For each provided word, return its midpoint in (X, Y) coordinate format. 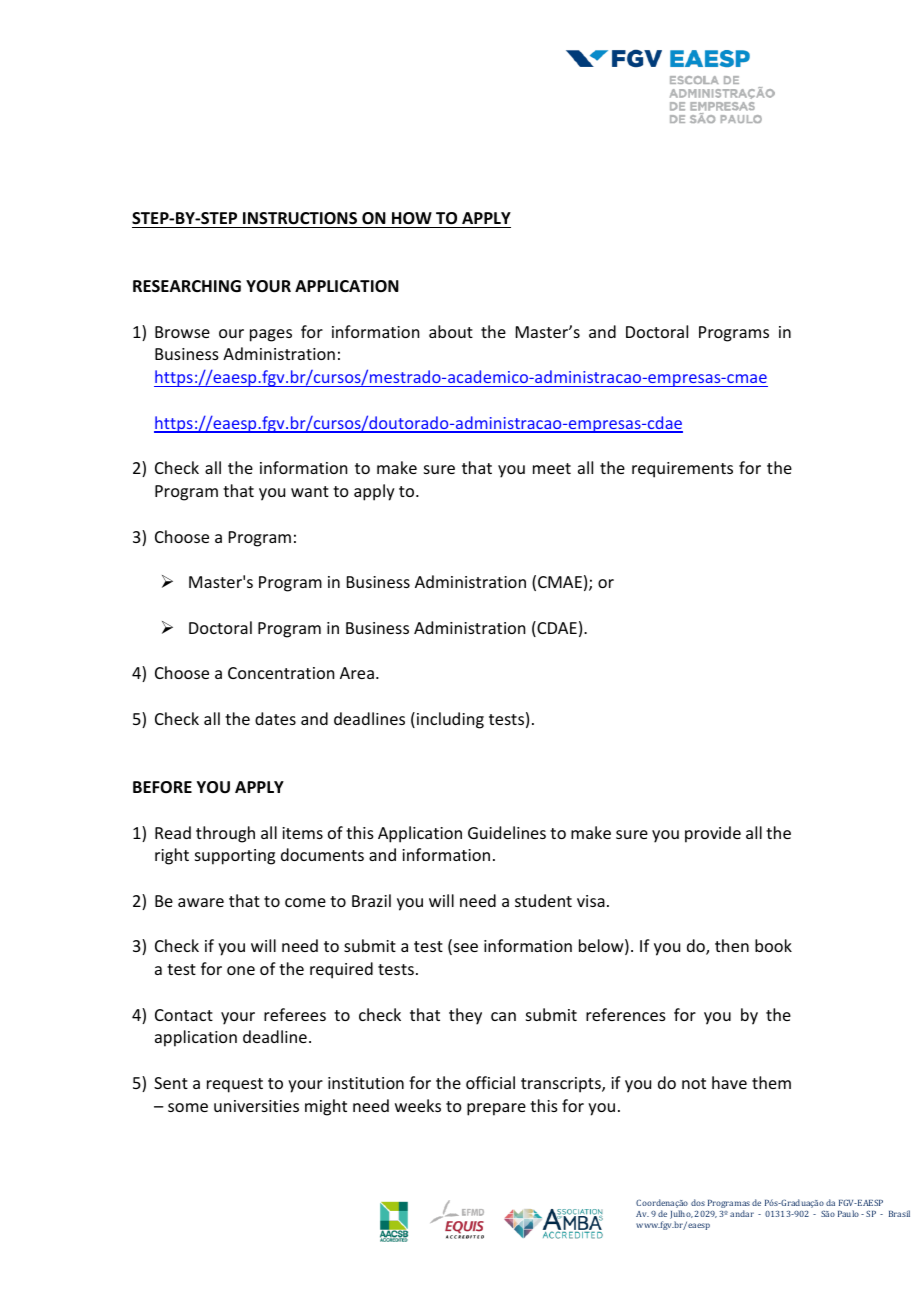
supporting (235, 857)
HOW (412, 218)
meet (552, 468)
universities (256, 1106)
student (543, 900)
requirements (682, 470)
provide (713, 834)
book (773, 945)
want (310, 491)
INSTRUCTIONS (300, 218)
